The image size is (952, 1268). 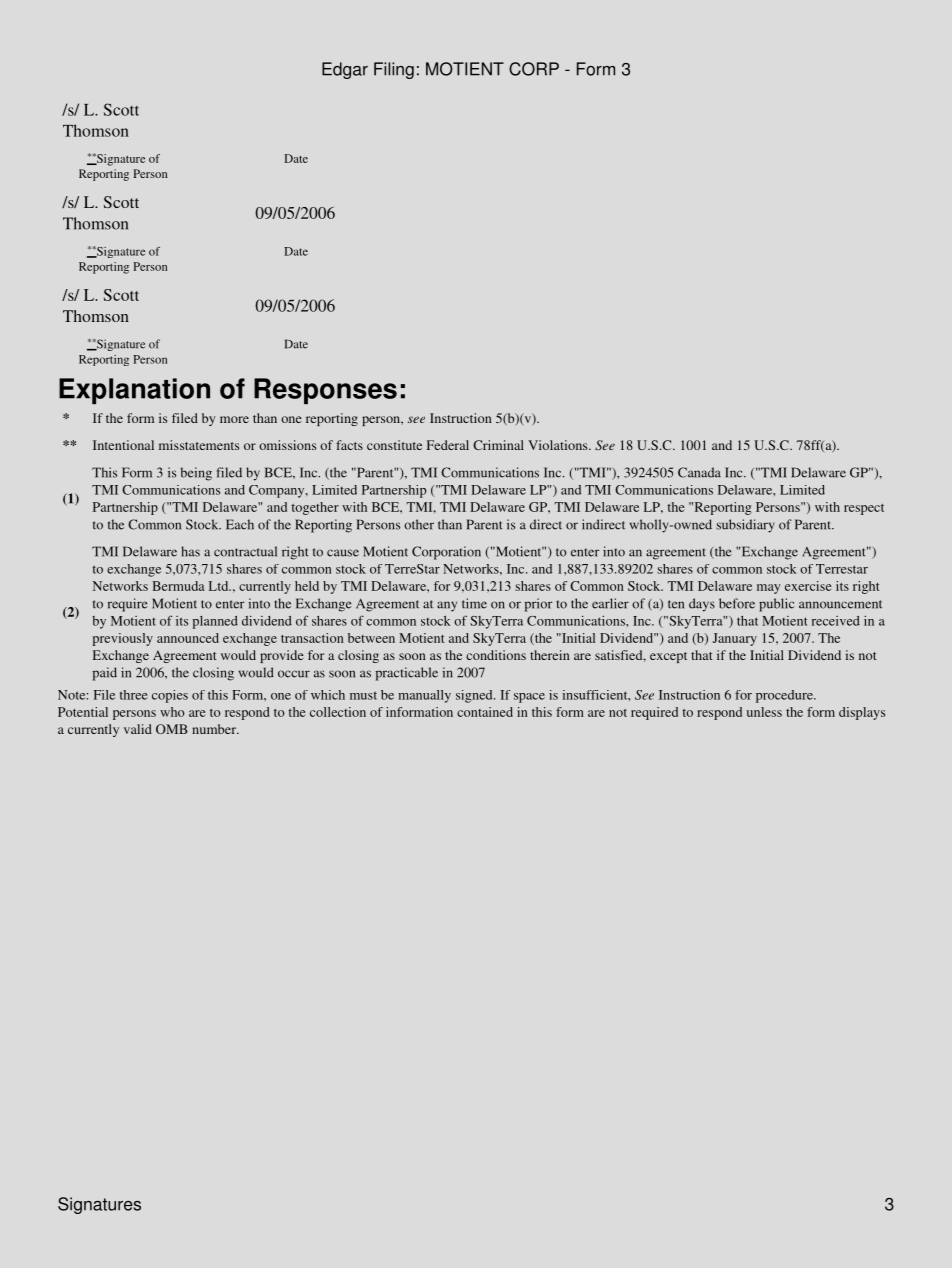 I want to click on Edgar, so click(x=345, y=70).
